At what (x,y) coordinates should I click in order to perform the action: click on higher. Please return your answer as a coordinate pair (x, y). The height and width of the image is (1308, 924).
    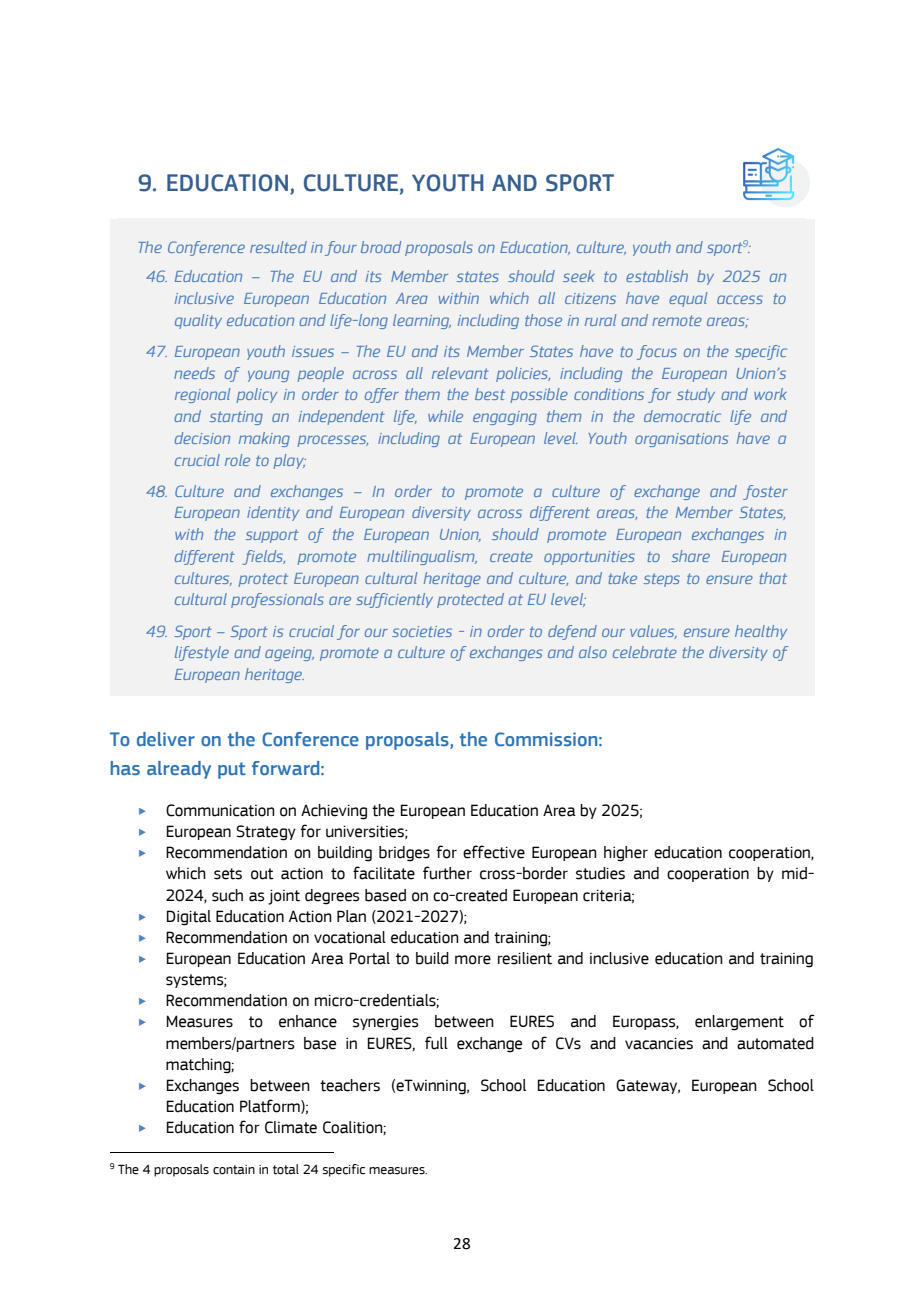
    Looking at the image, I should click on (626, 854).
